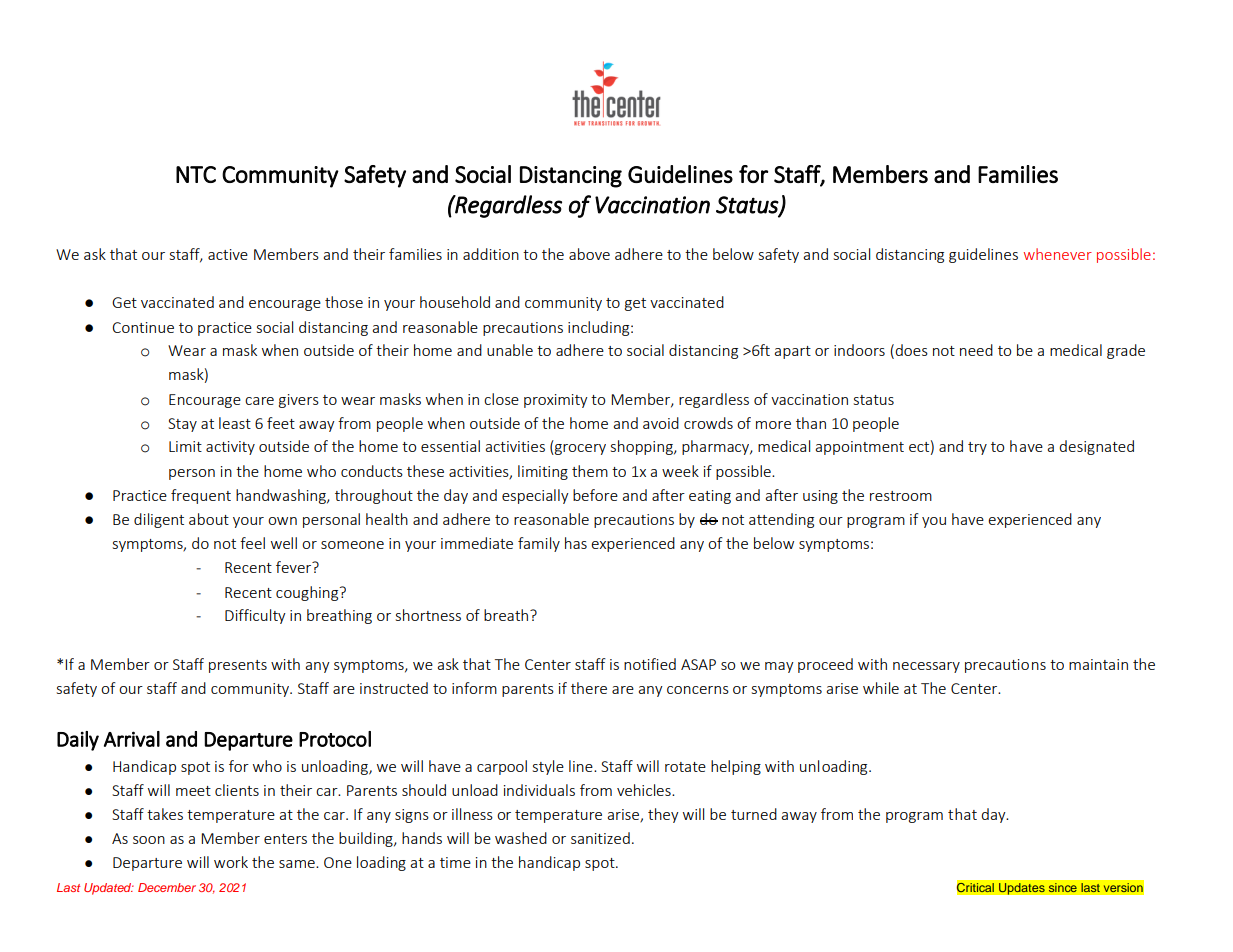 This document has height=952, width=1233. What do you see at coordinates (589, 254) in the document?
I see `above` at bounding box center [589, 254].
